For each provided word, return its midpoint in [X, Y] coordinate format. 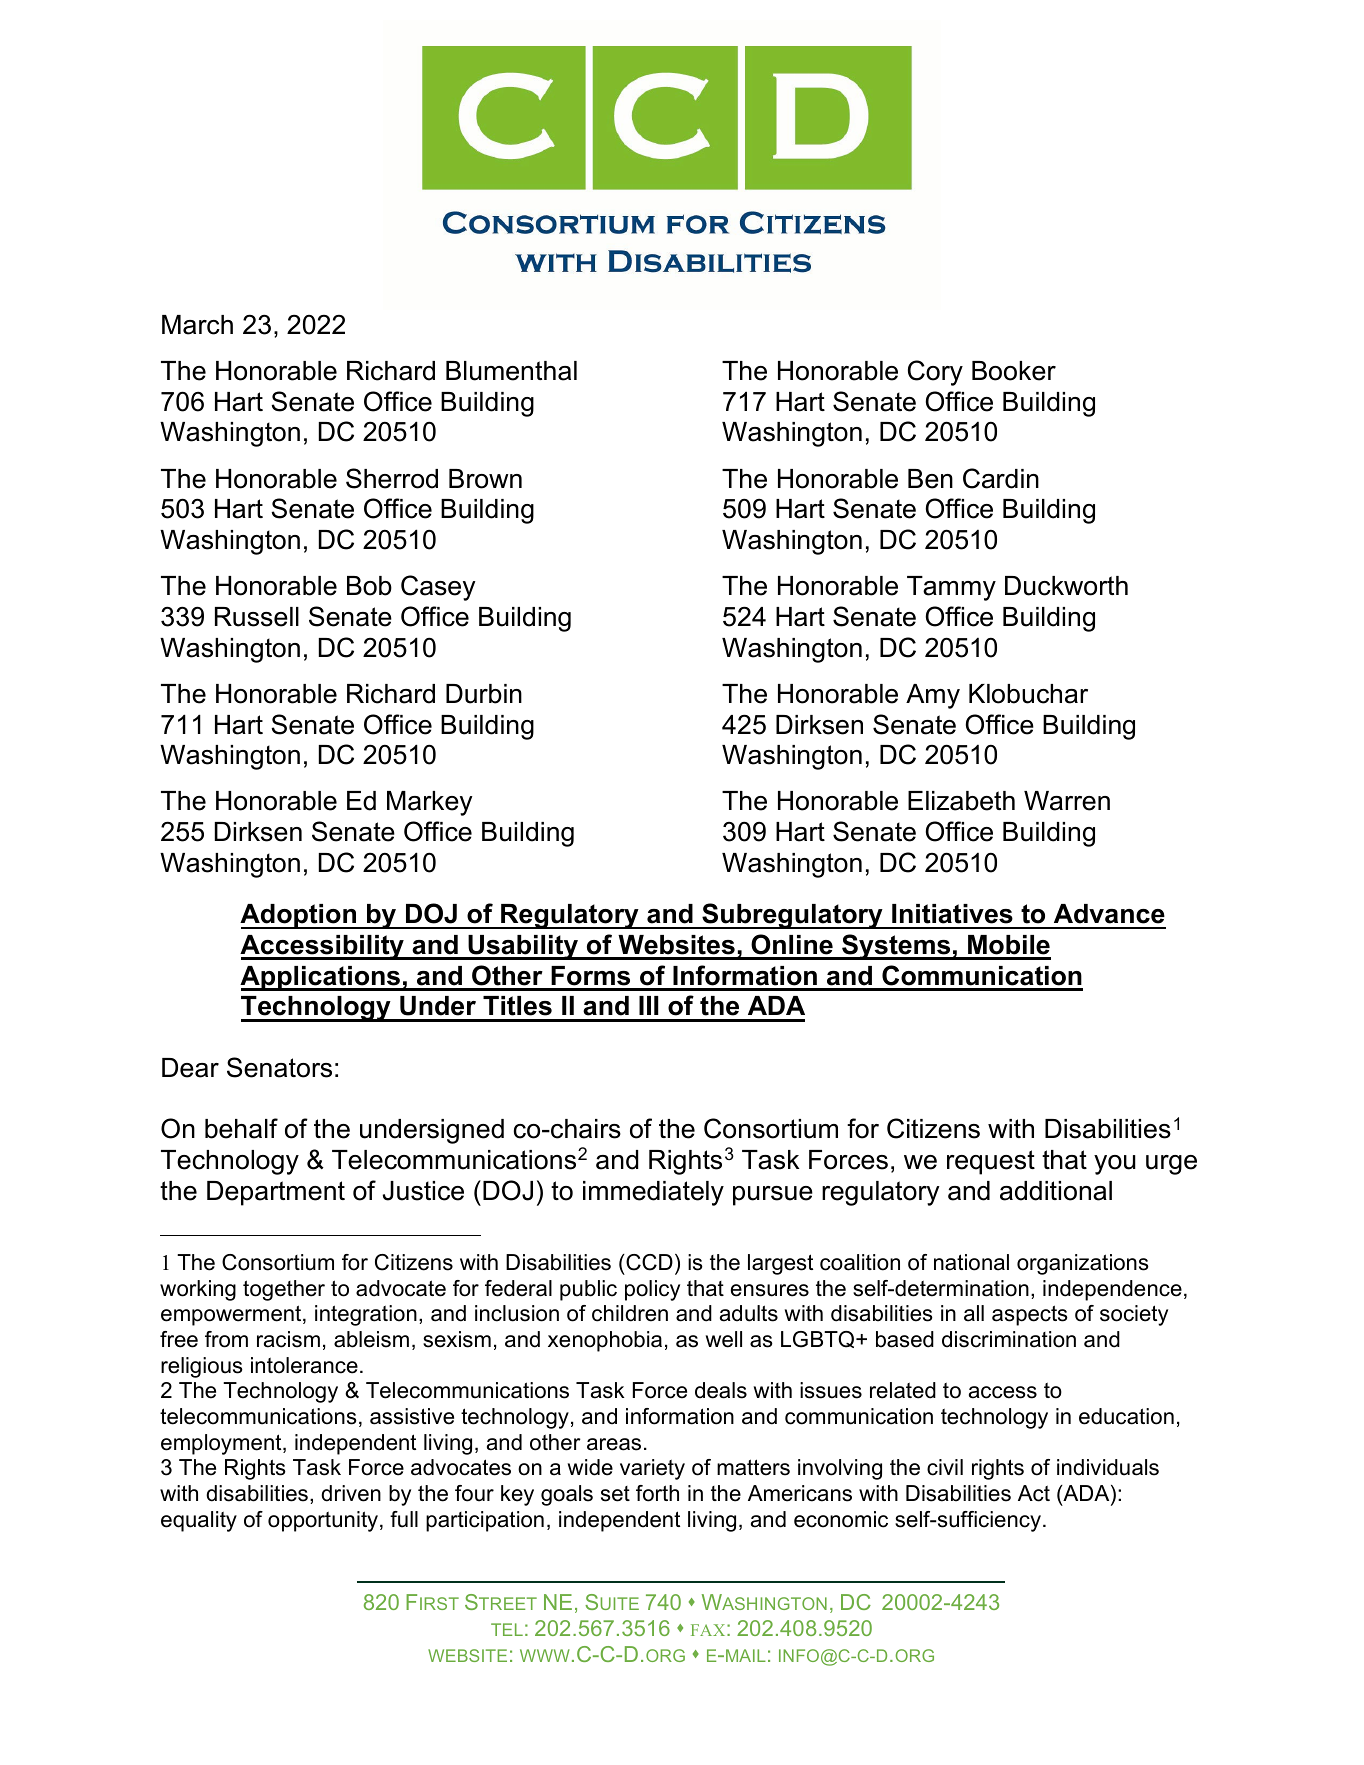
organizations [1083, 1264]
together [284, 1290]
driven [351, 1493]
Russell [257, 617]
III [649, 1005]
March [197, 325]
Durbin [484, 694]
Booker [1014, 371]
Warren [1067, 801]
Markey [430, 803]
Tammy [951, 588]
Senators [279, 1067]
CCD [648, 1262]
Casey [438, 588]
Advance [1109, 914]
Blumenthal [511, 371]
